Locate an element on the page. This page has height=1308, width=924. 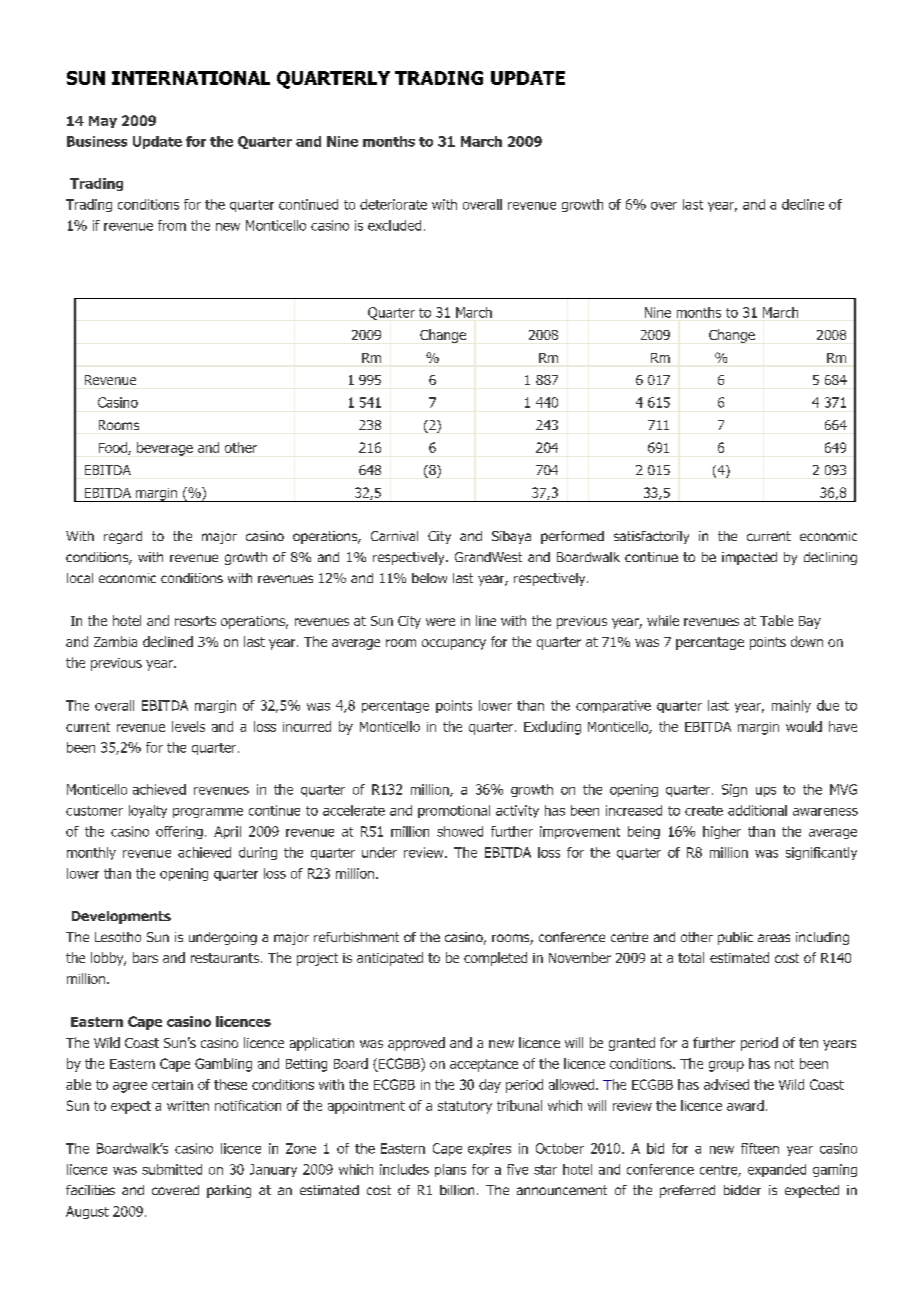
Carnival is located at coordinates (394, 536).
